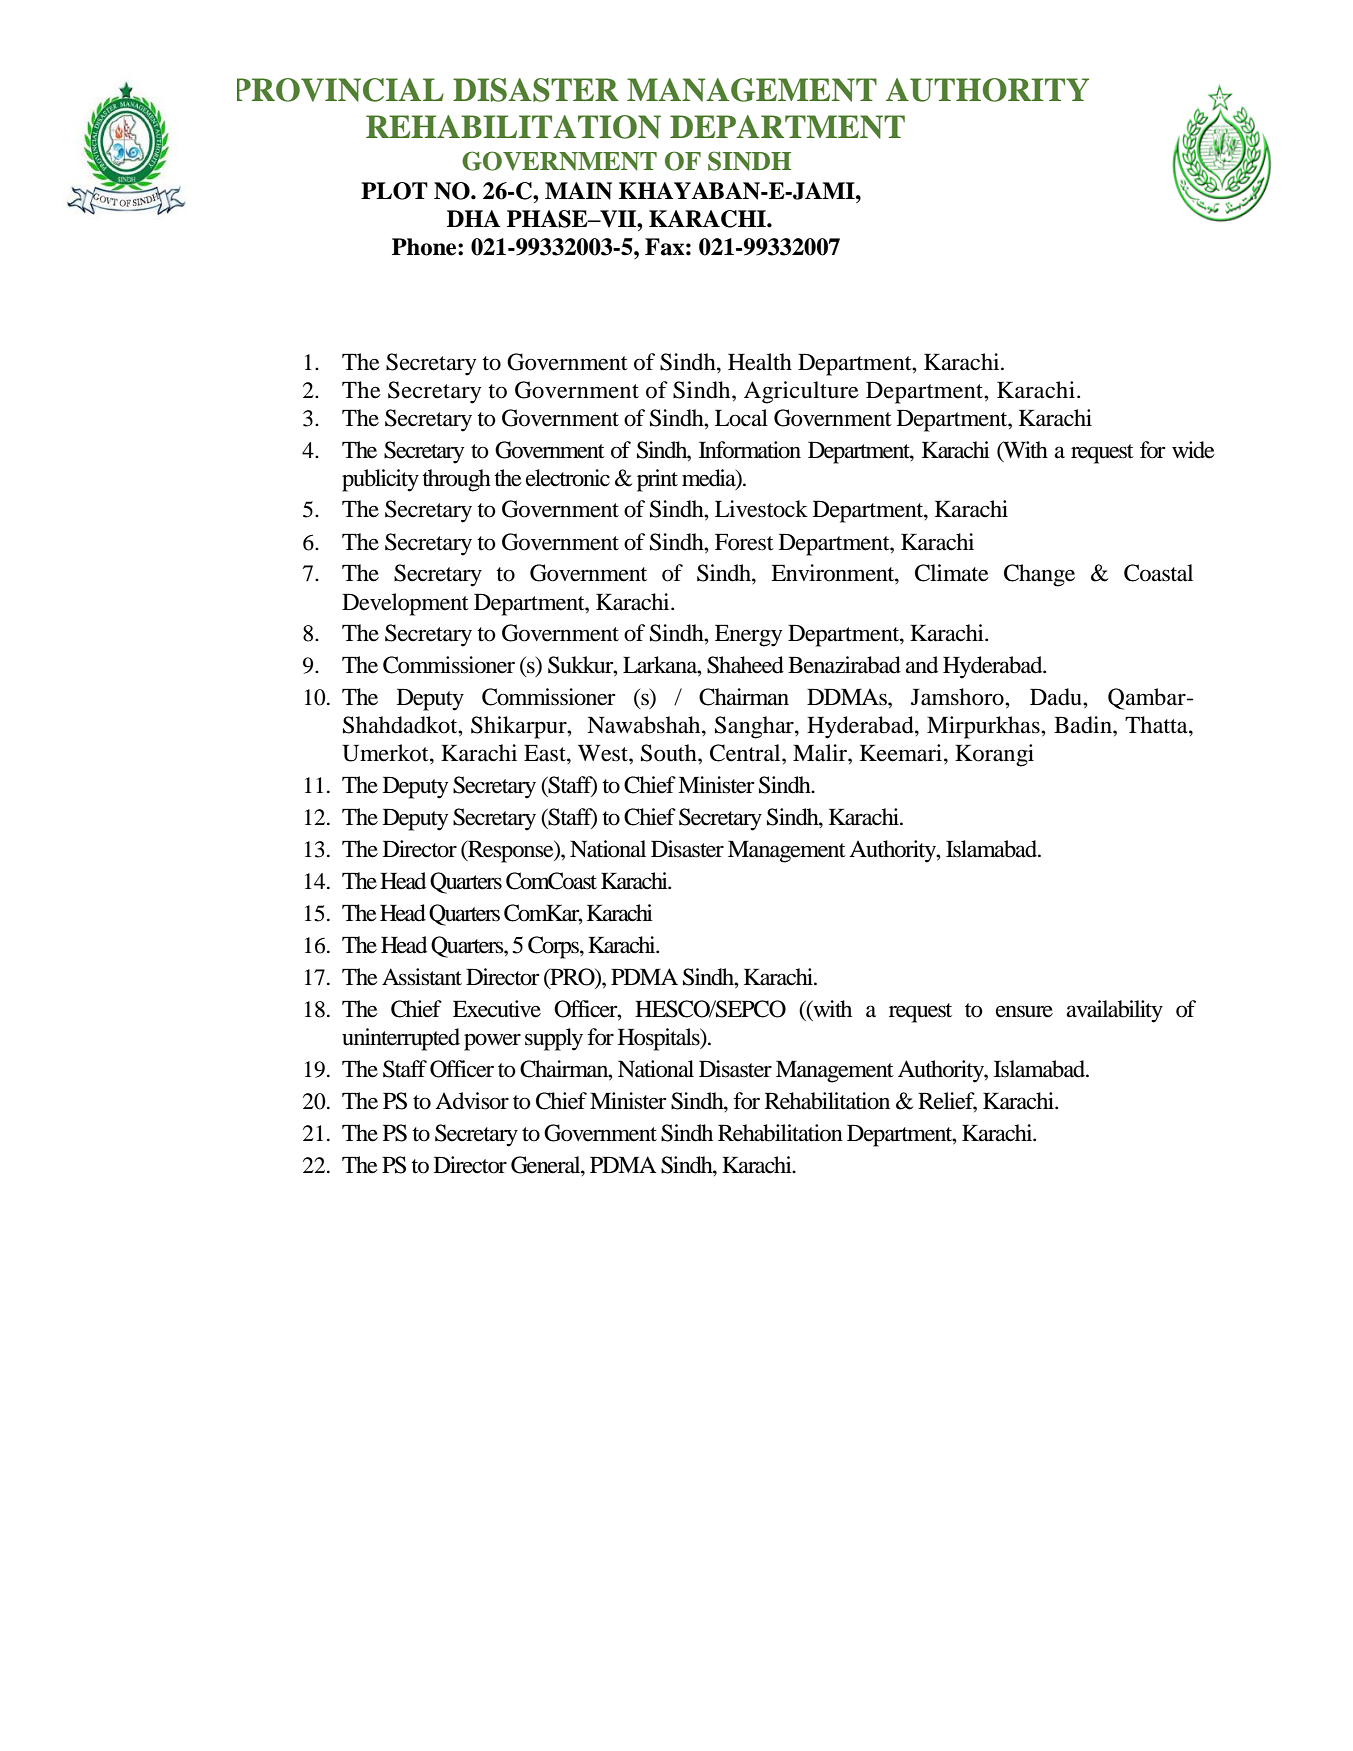 The height and width of the page is (1751, 1353). I want to click on PROVINCIAL, so click(340, 90).
